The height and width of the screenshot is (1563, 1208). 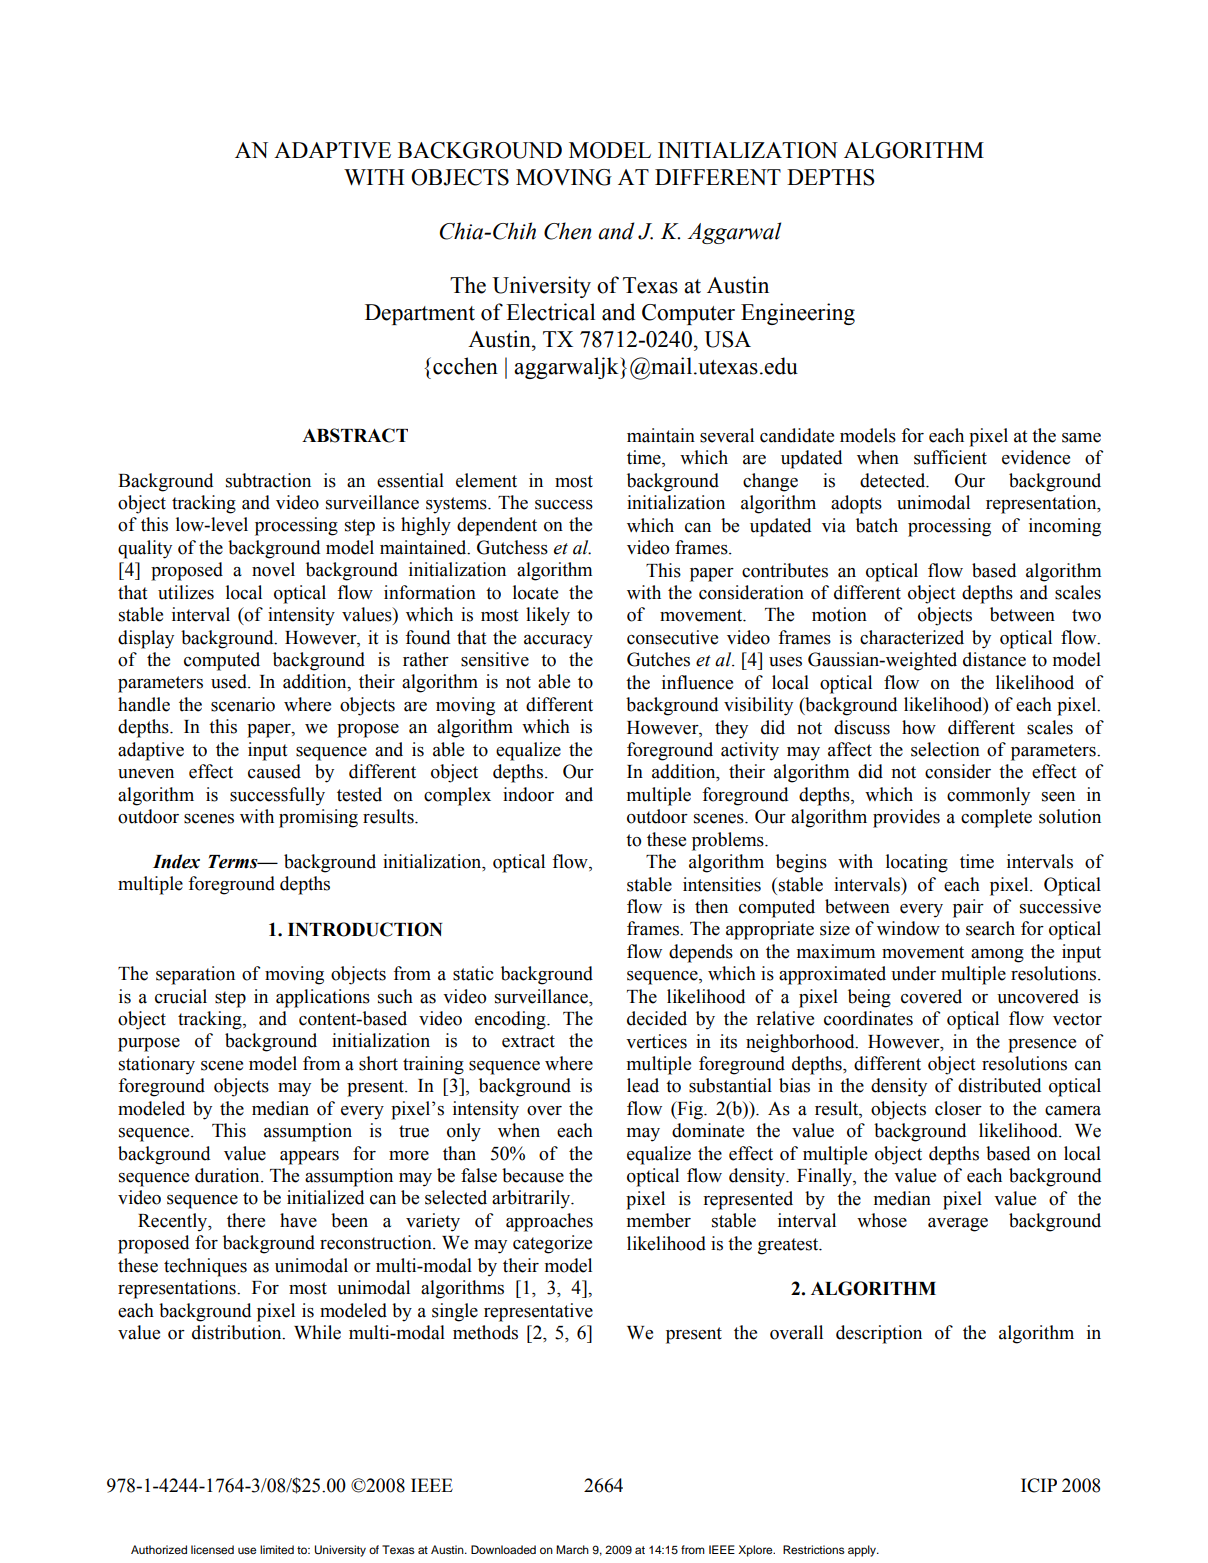 I want to click on they, so click(x=731, y=729).
